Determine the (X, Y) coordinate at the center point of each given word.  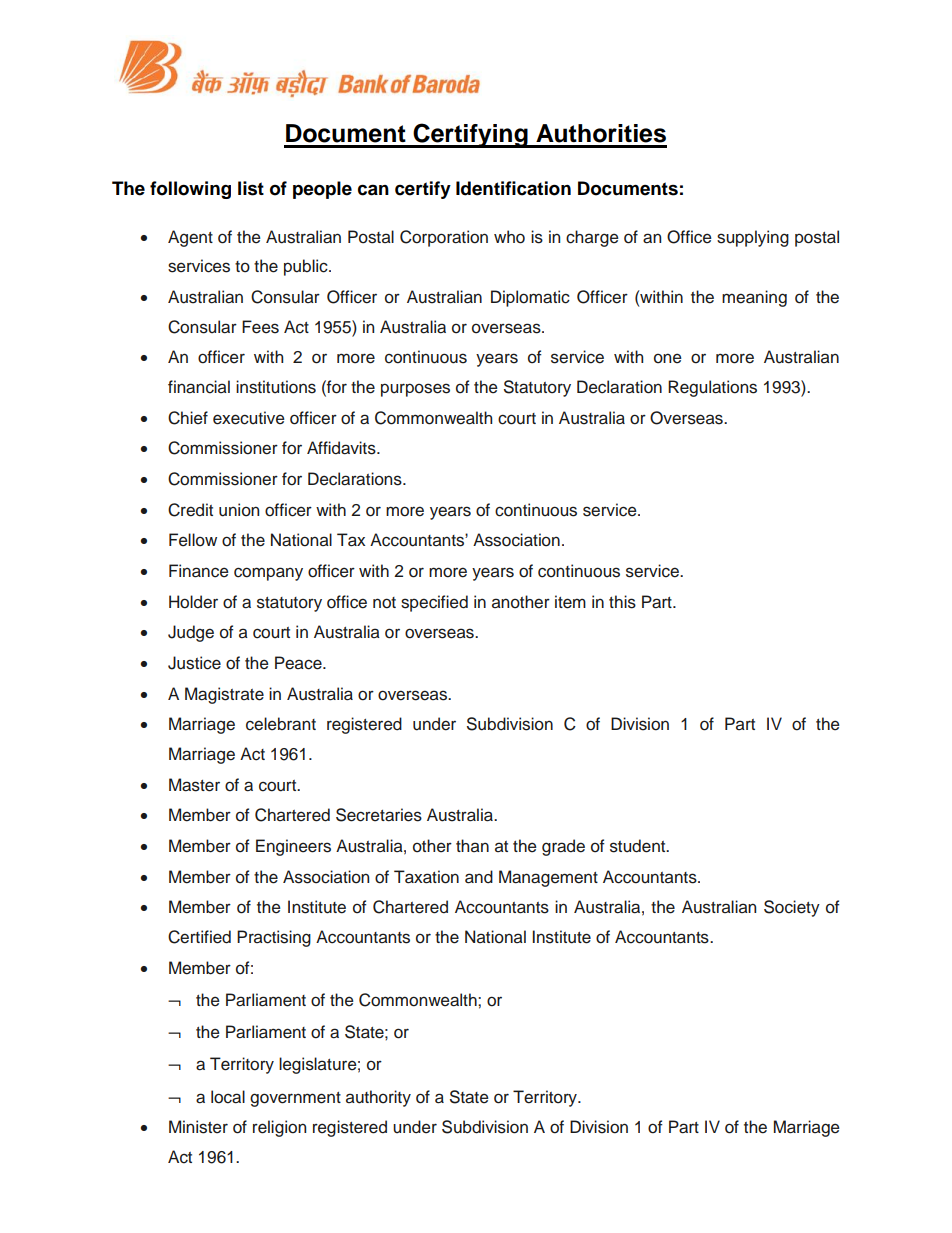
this (622, 602)
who (509, 237)
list (251, 188)
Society (792, 908)
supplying (753, 238)
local (228, 1097)
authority (378, 1098)
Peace (299, 663)
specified (434, 603)
